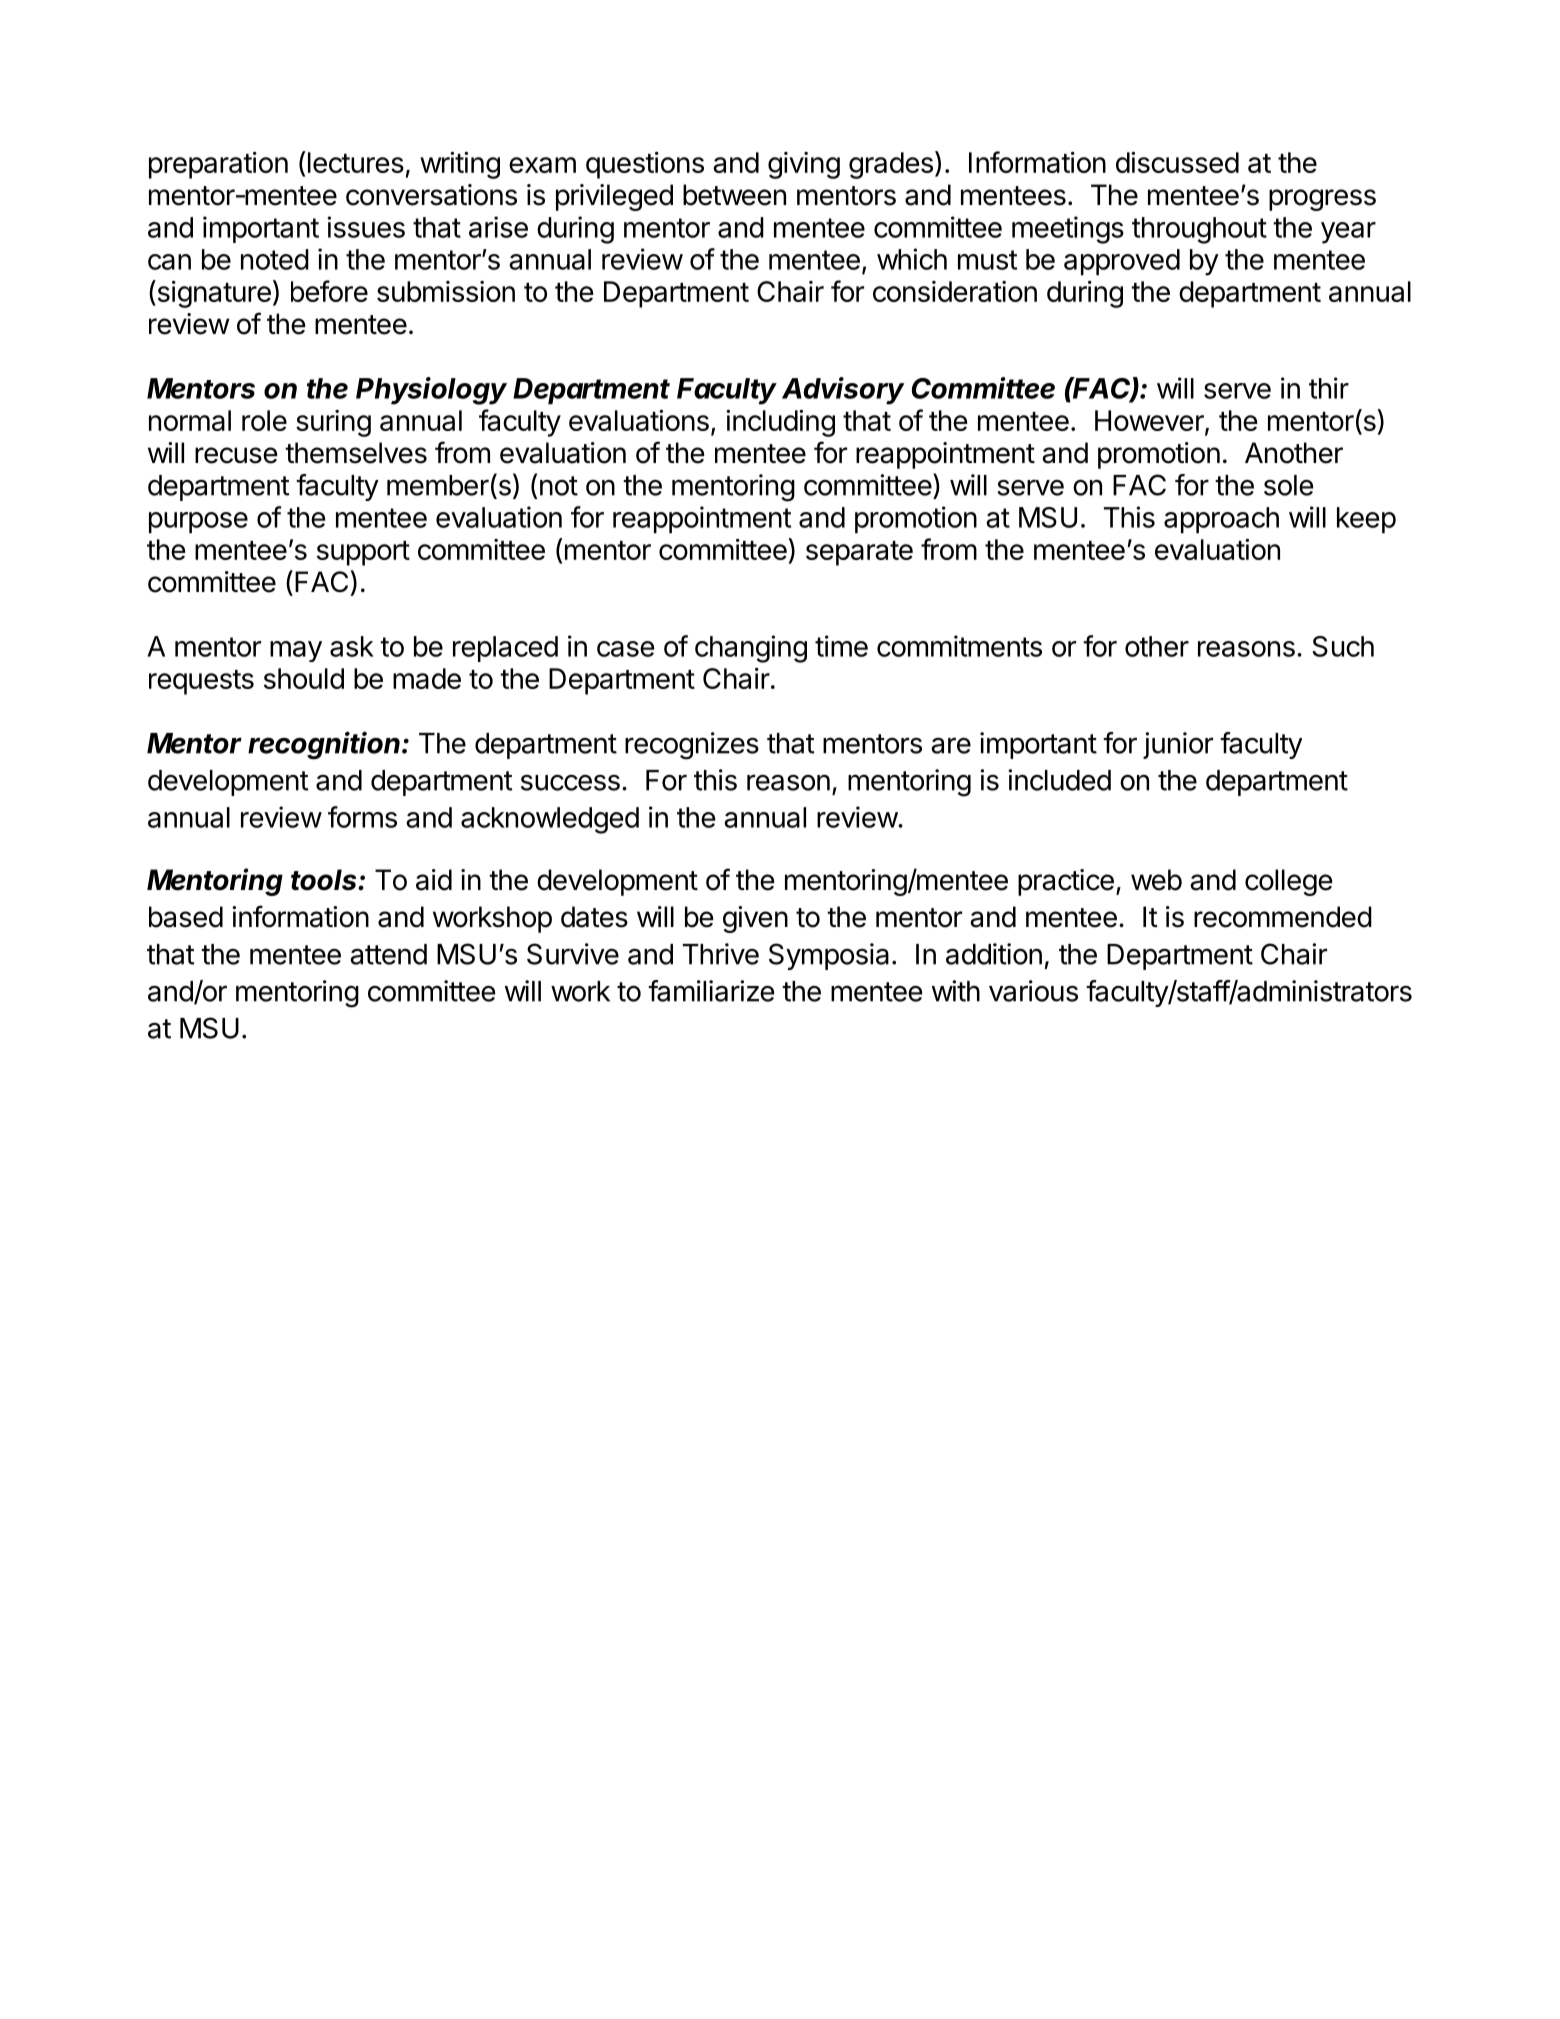 The width and height of the image is (1560, 2019). What do you see at coordinates (363, 553) in the image?
I see `support` at bounding box center [363, 553].
